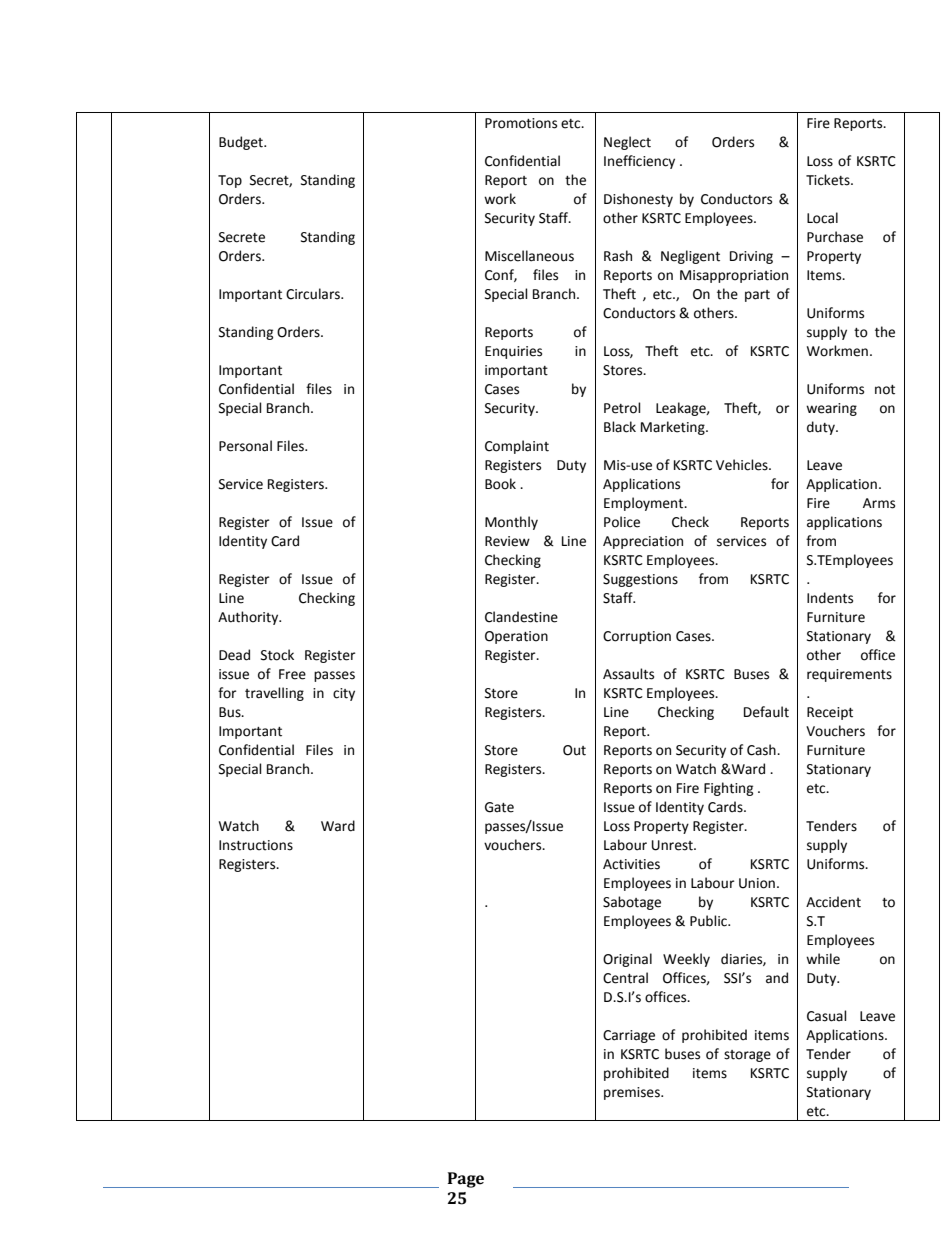 This document has width=952, height=1233. What do you see at coordinates (245, 446) in the document?
I see `Personal` at bounding box center [245, 446].
